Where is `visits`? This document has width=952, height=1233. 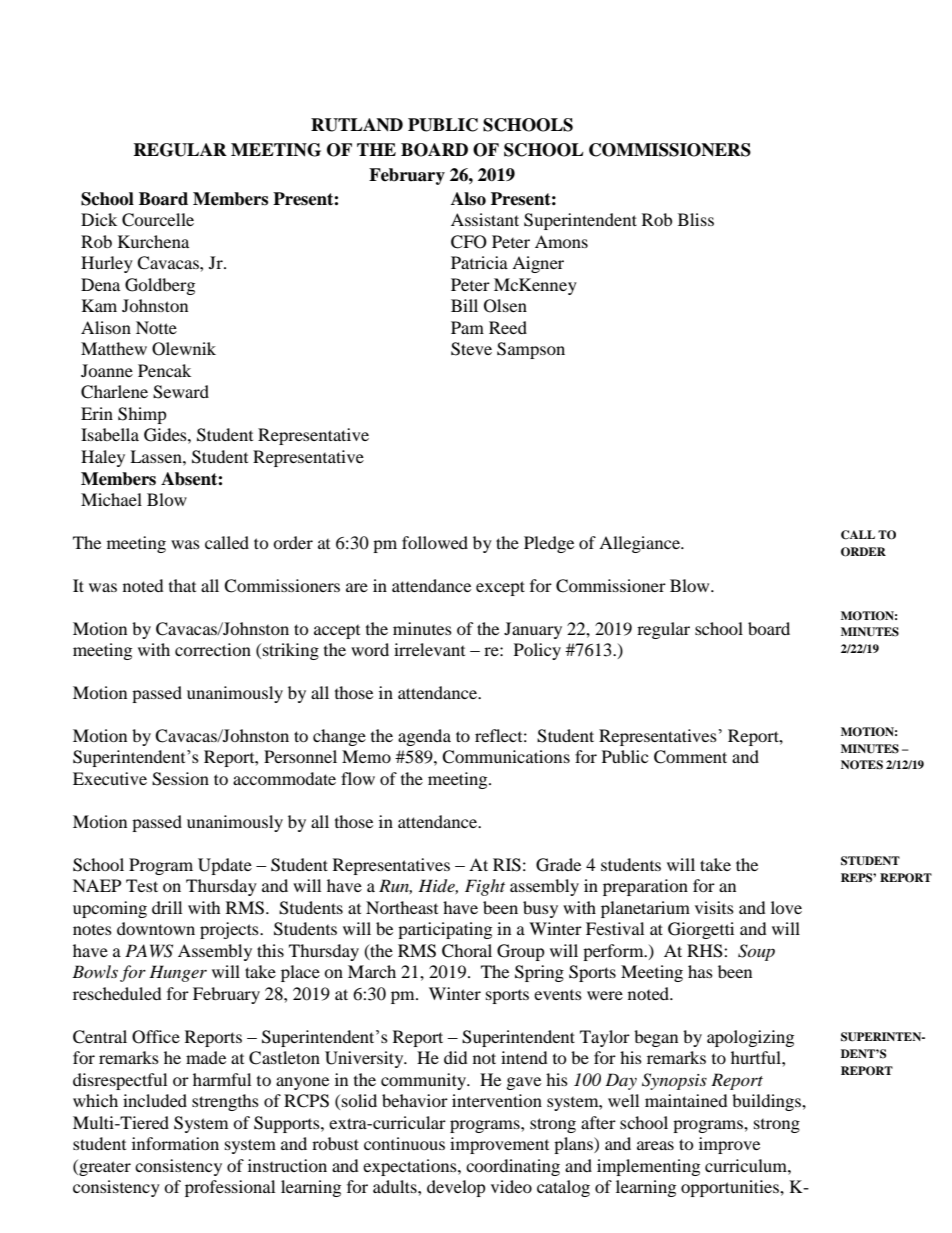 visits is located at coordinates (714, 907).
